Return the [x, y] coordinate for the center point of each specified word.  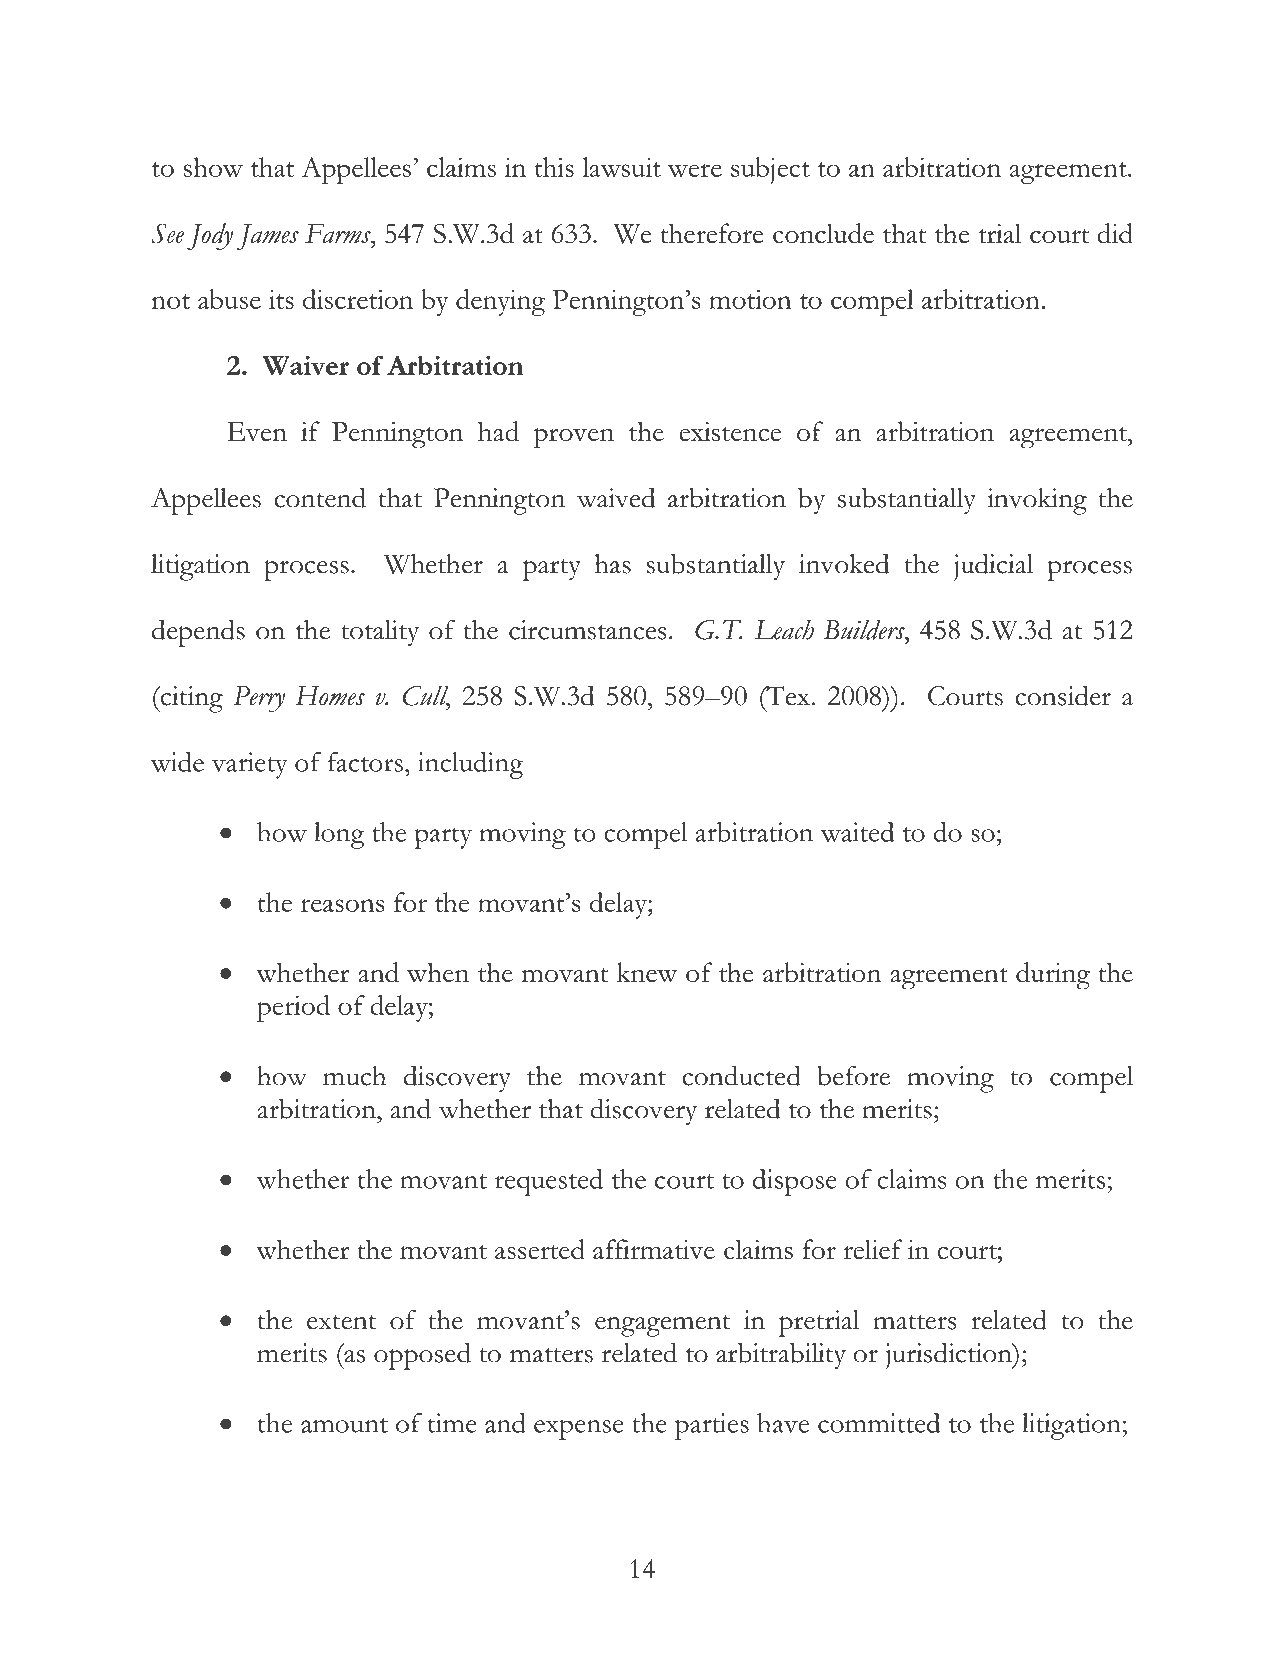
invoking [1037, 501]
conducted [741, 1075]
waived [616, 497]
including [470, 765]
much [354, 1076]
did [1115, 233]
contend [320, 497]
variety [250, 765]
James [268, 237]
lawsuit [621, 167]
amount [344, 1425]
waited [857, 832]
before [853, 1075]
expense [578, 1429]
